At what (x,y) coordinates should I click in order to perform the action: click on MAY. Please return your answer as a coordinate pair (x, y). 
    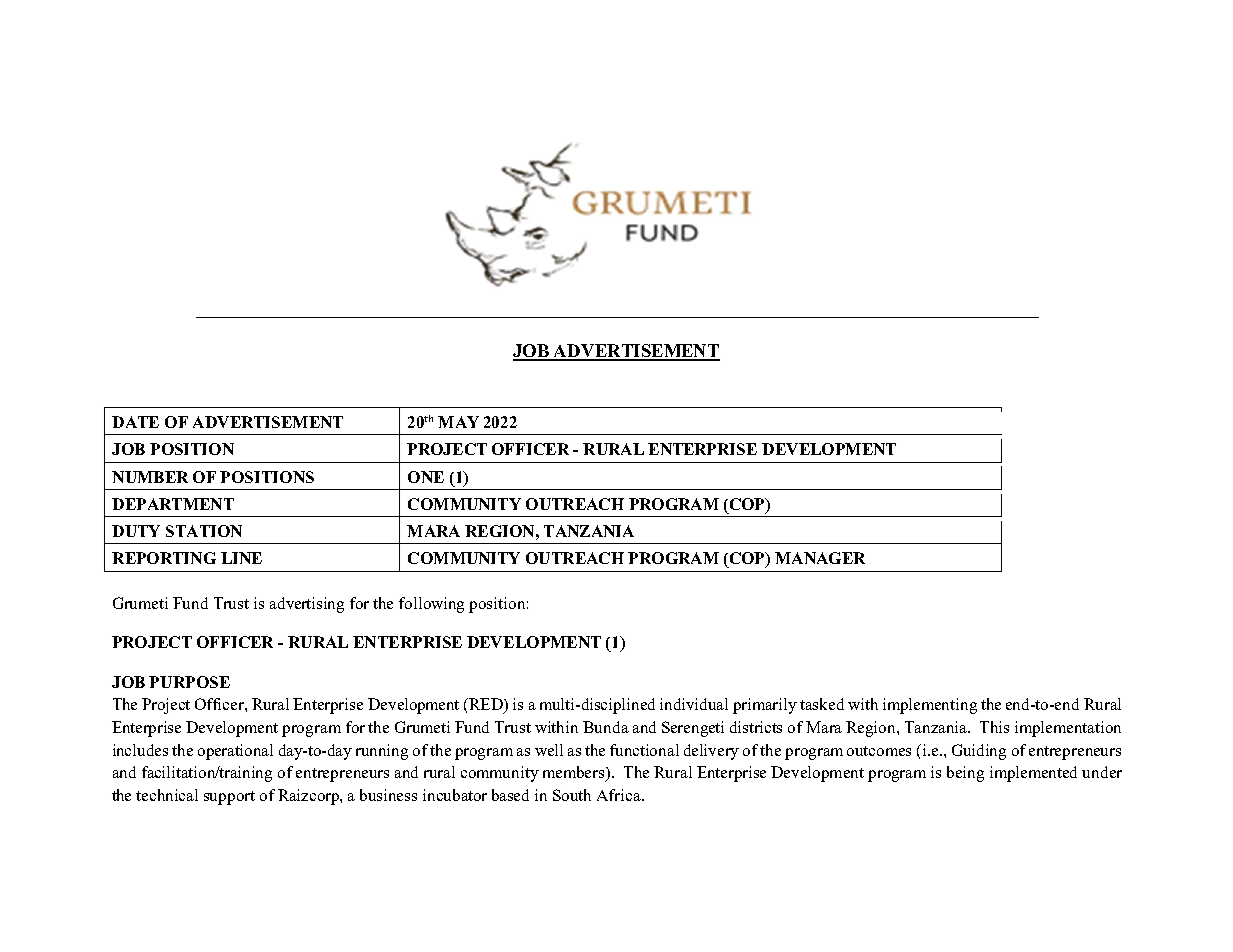
    Looking at the image, I should click on (458, 422).
